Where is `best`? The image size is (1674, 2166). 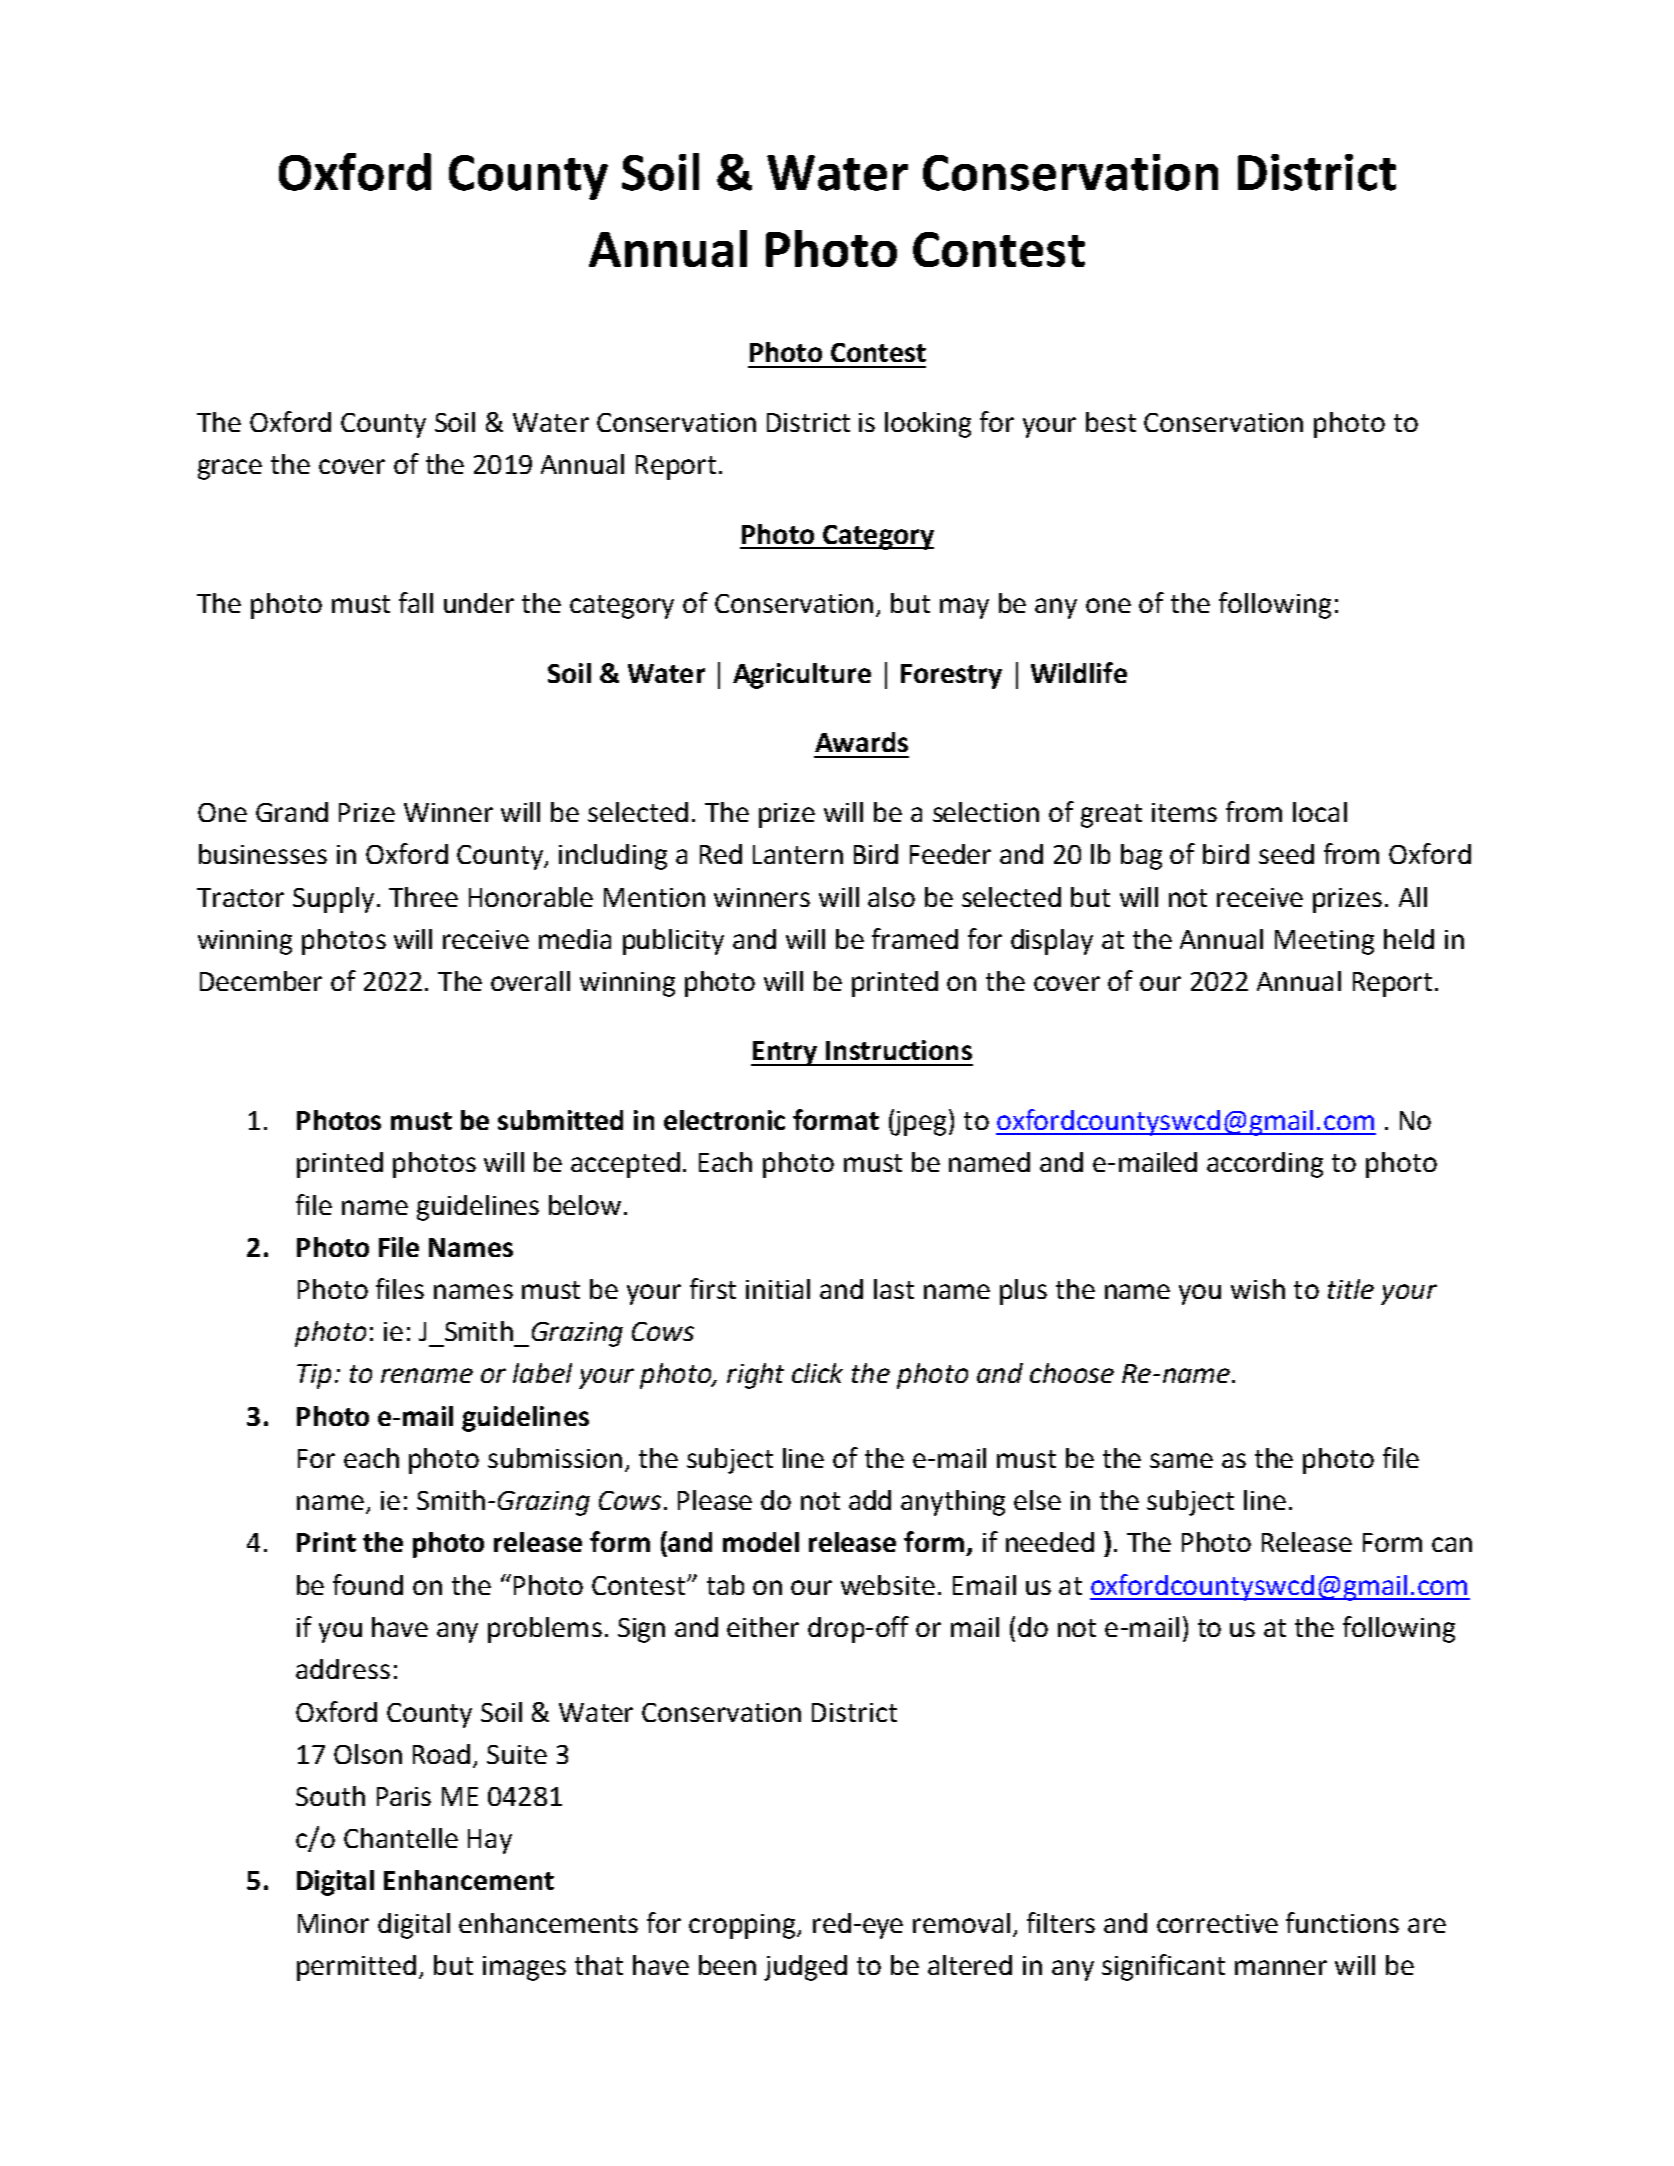
best is located at coordinates (1111, 422).
